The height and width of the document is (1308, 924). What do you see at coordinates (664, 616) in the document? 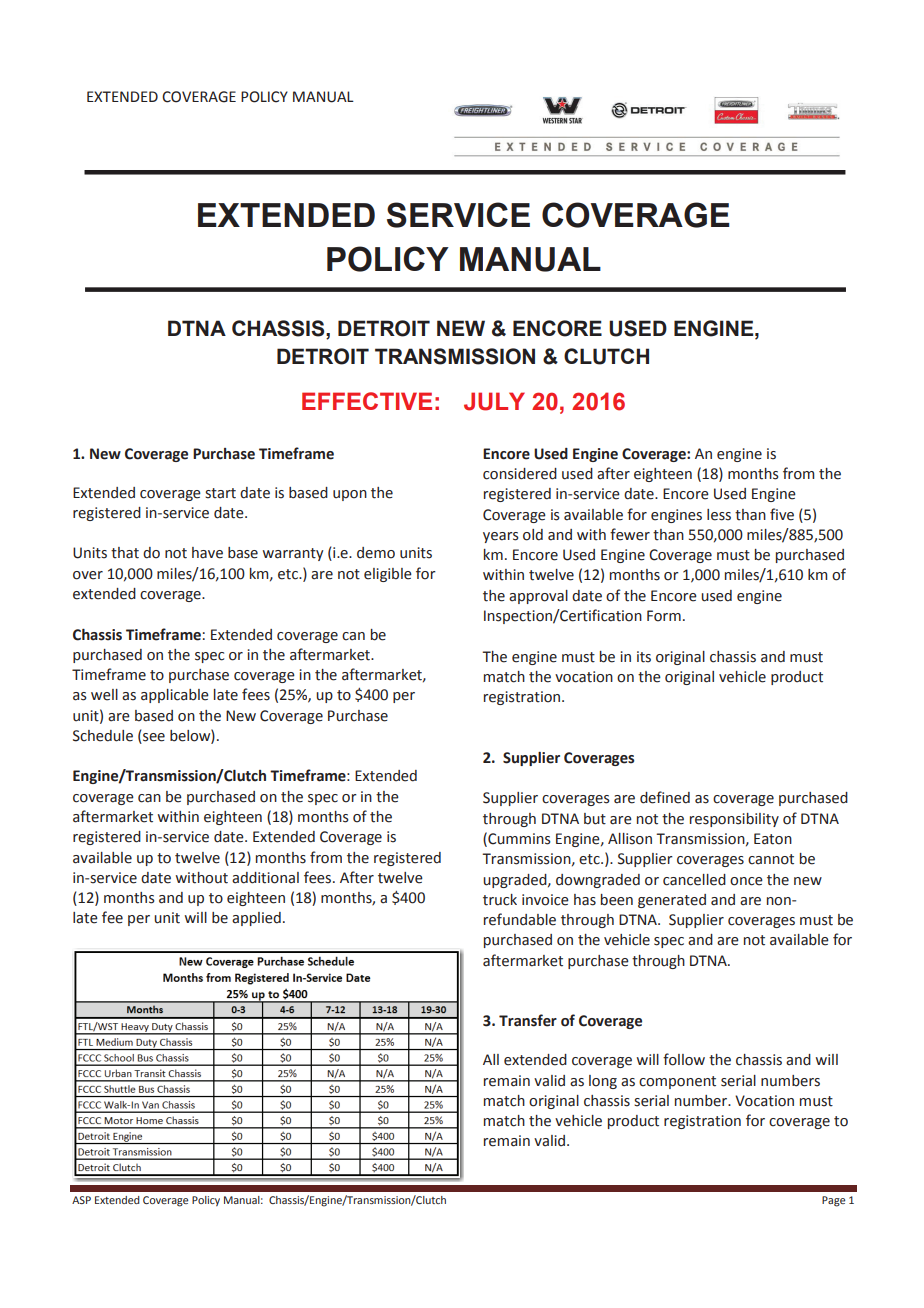
I see `Form` at bounding box center [664, 616].
